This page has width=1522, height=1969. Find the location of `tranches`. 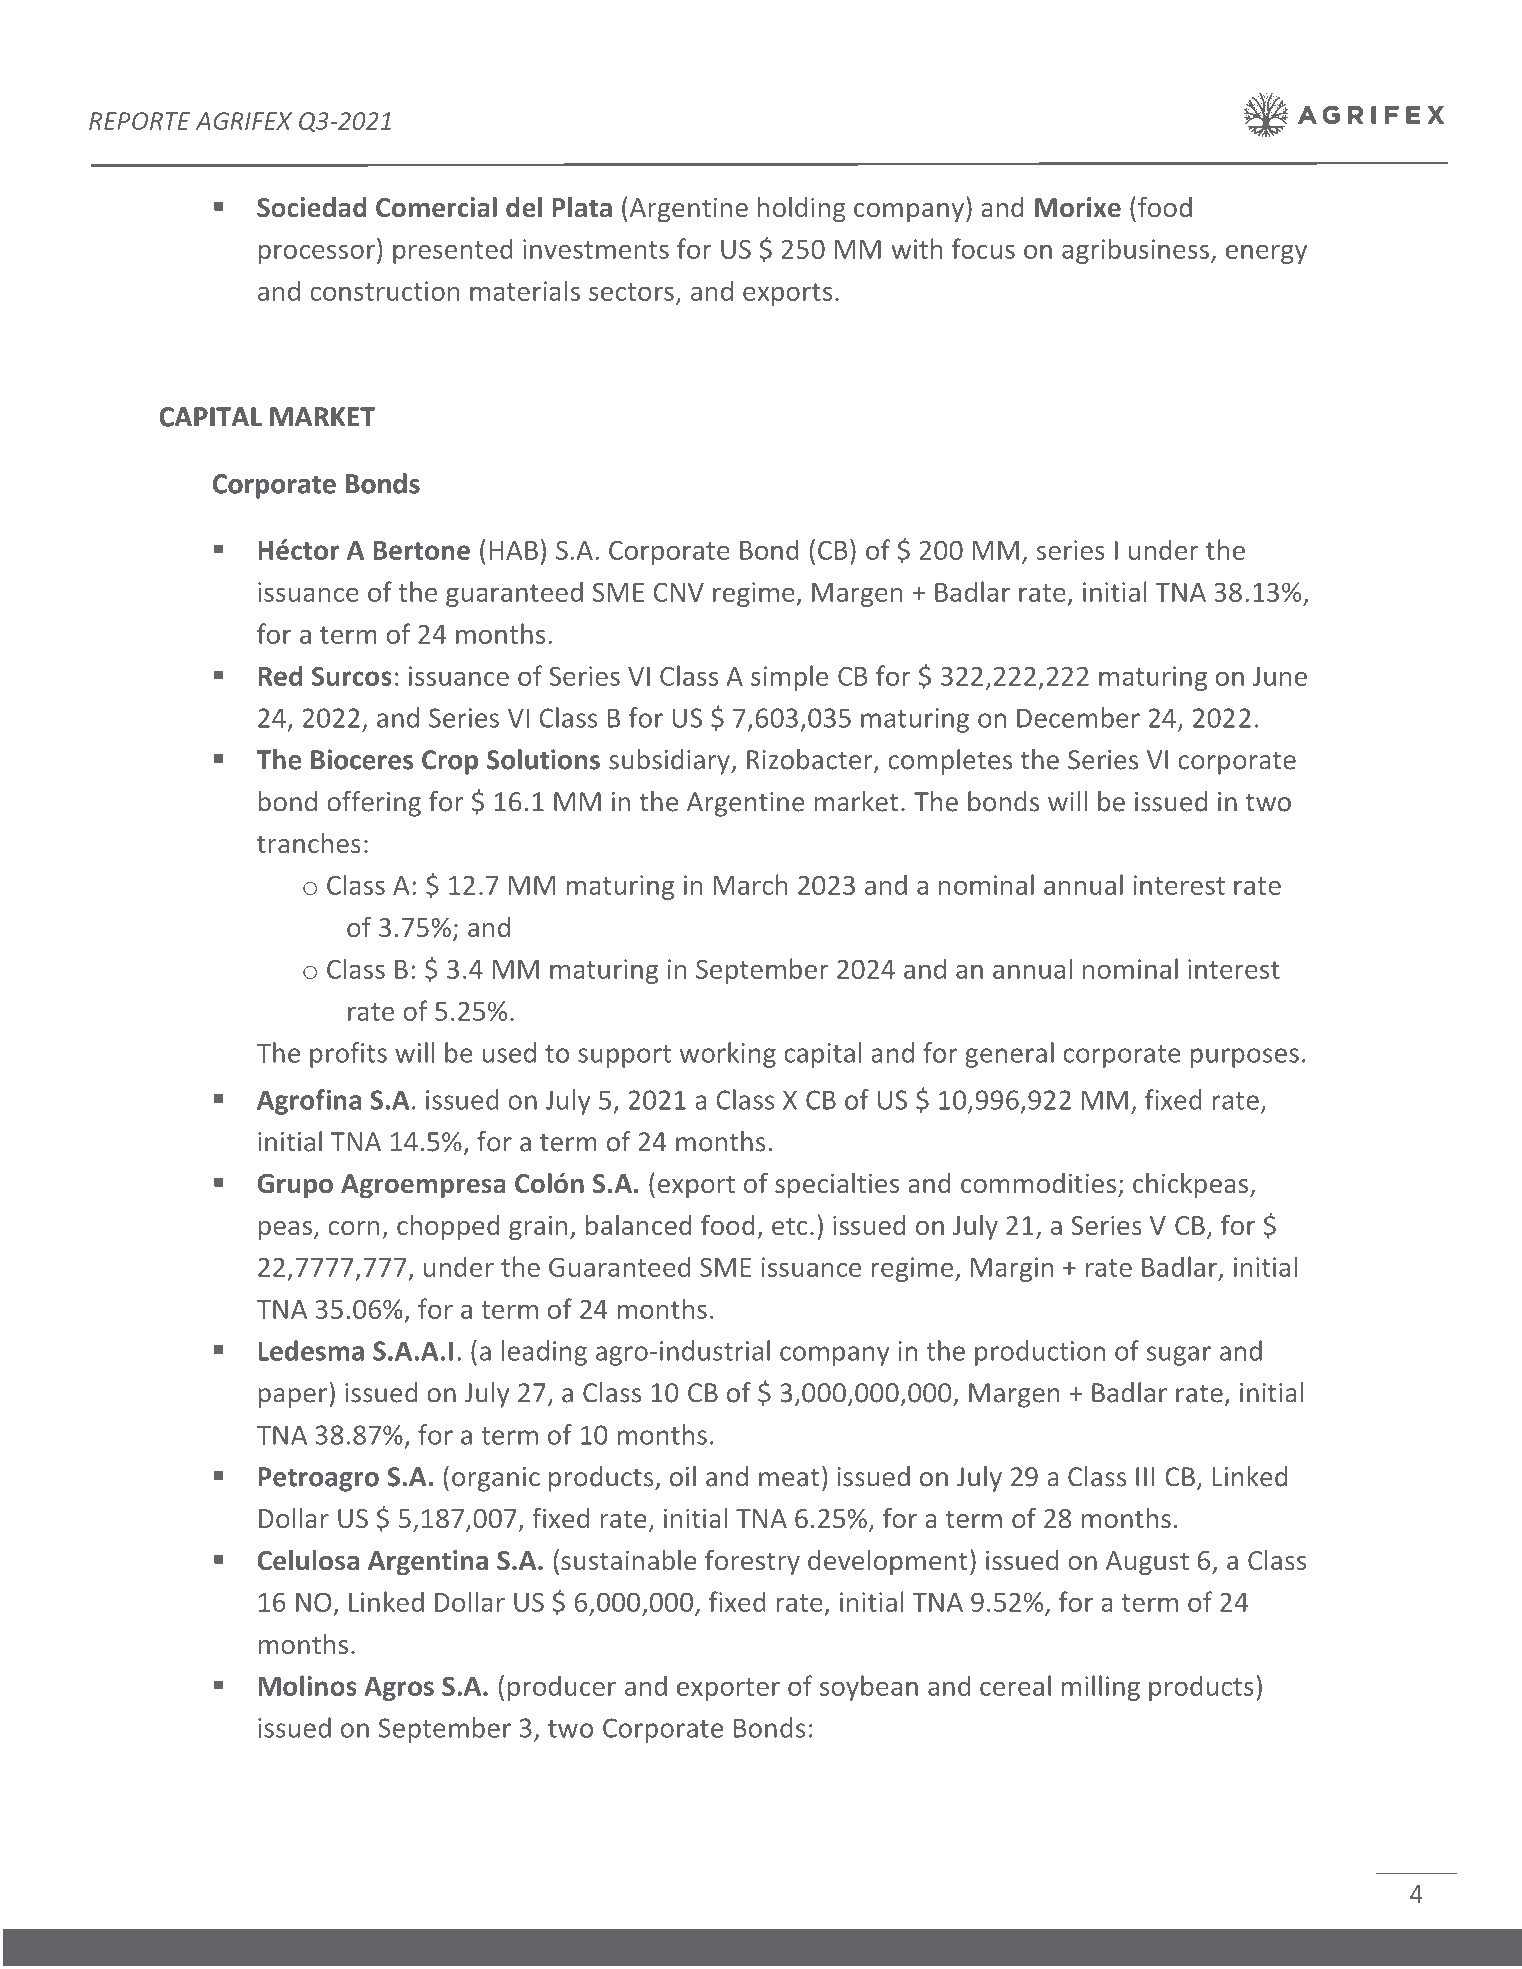

tranches is located at coordinates (309, 843).
